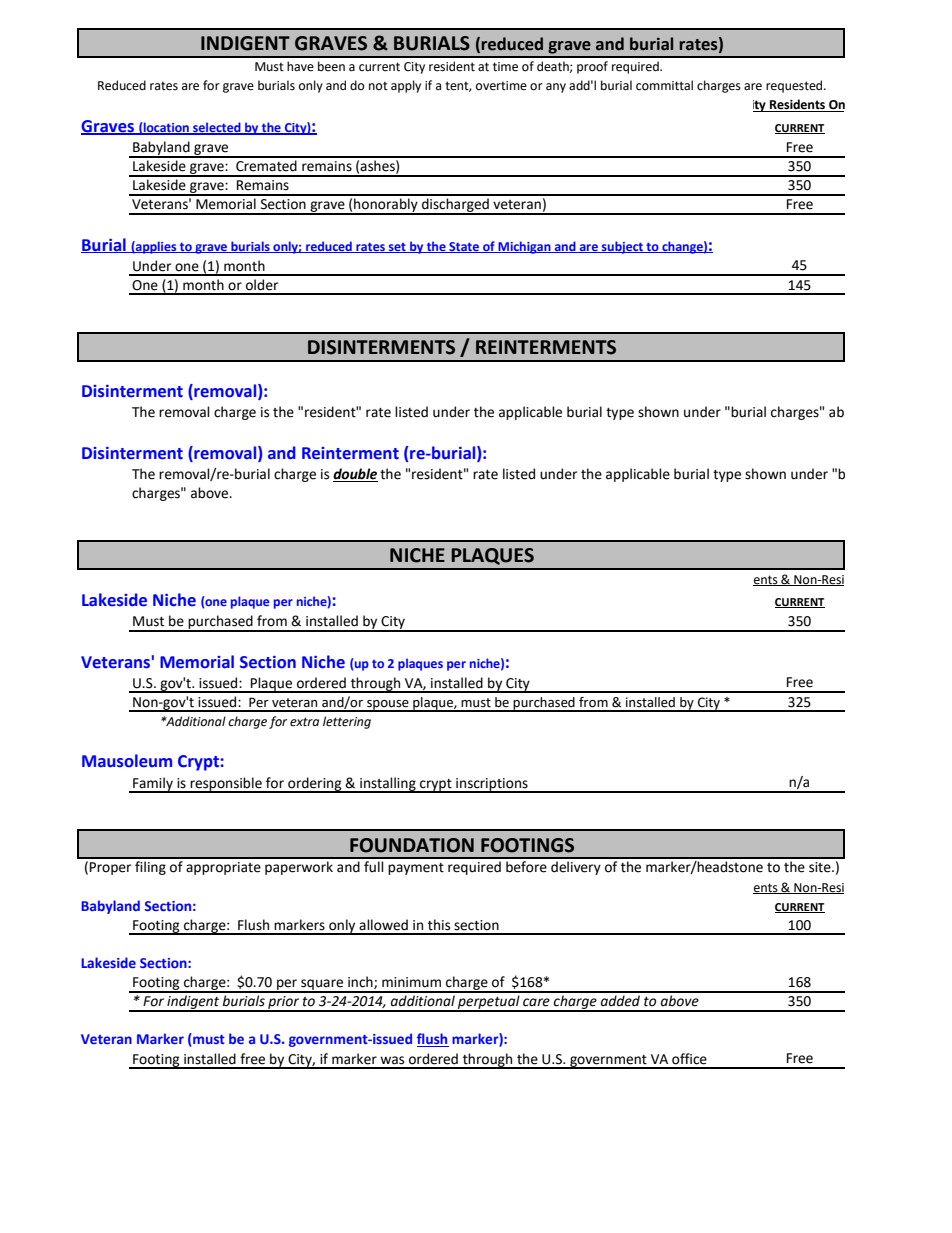 The image size is (952, 1233). I want to click on care, so click(536, 1002).
